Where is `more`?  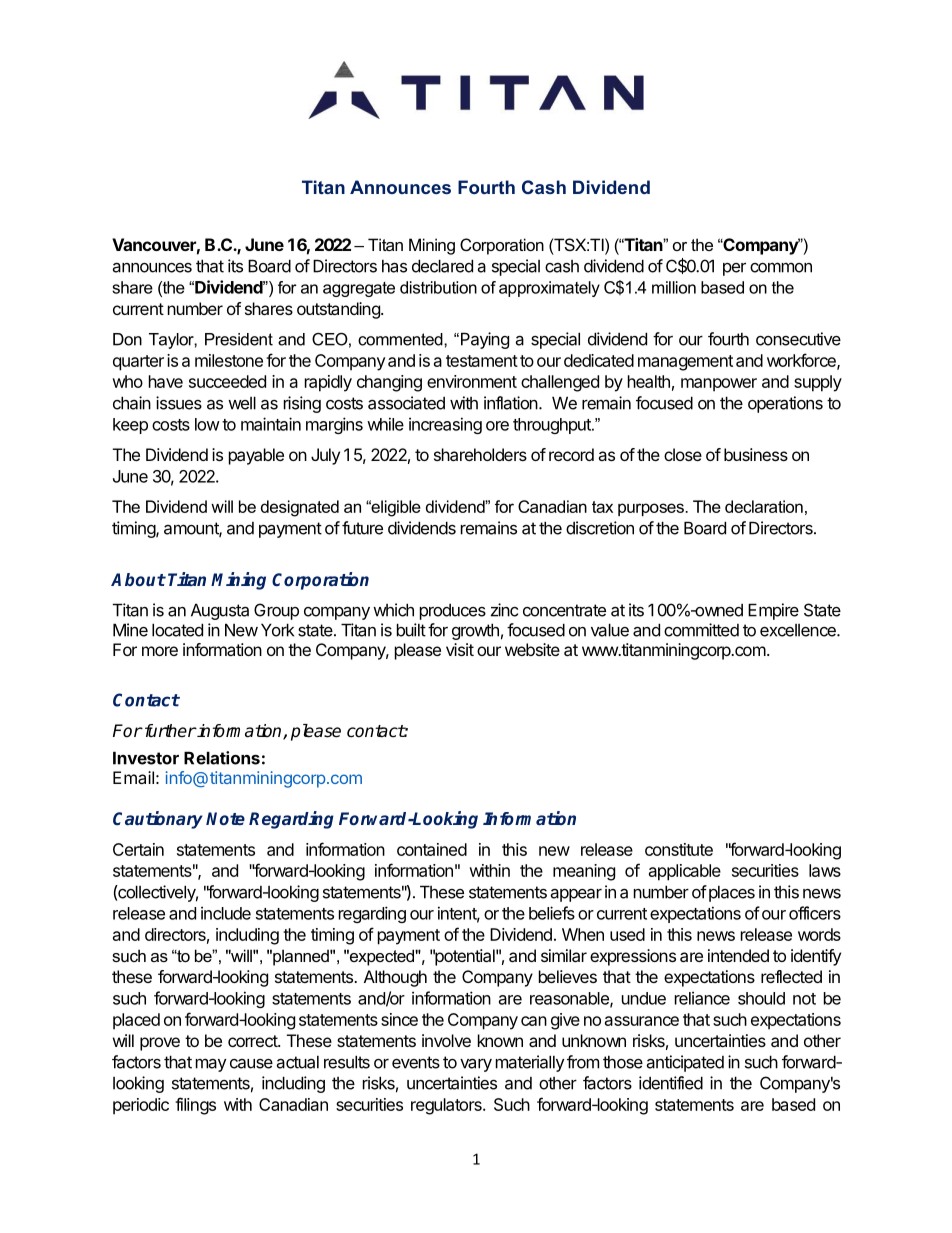
more is located at coordinates (160, 651).
